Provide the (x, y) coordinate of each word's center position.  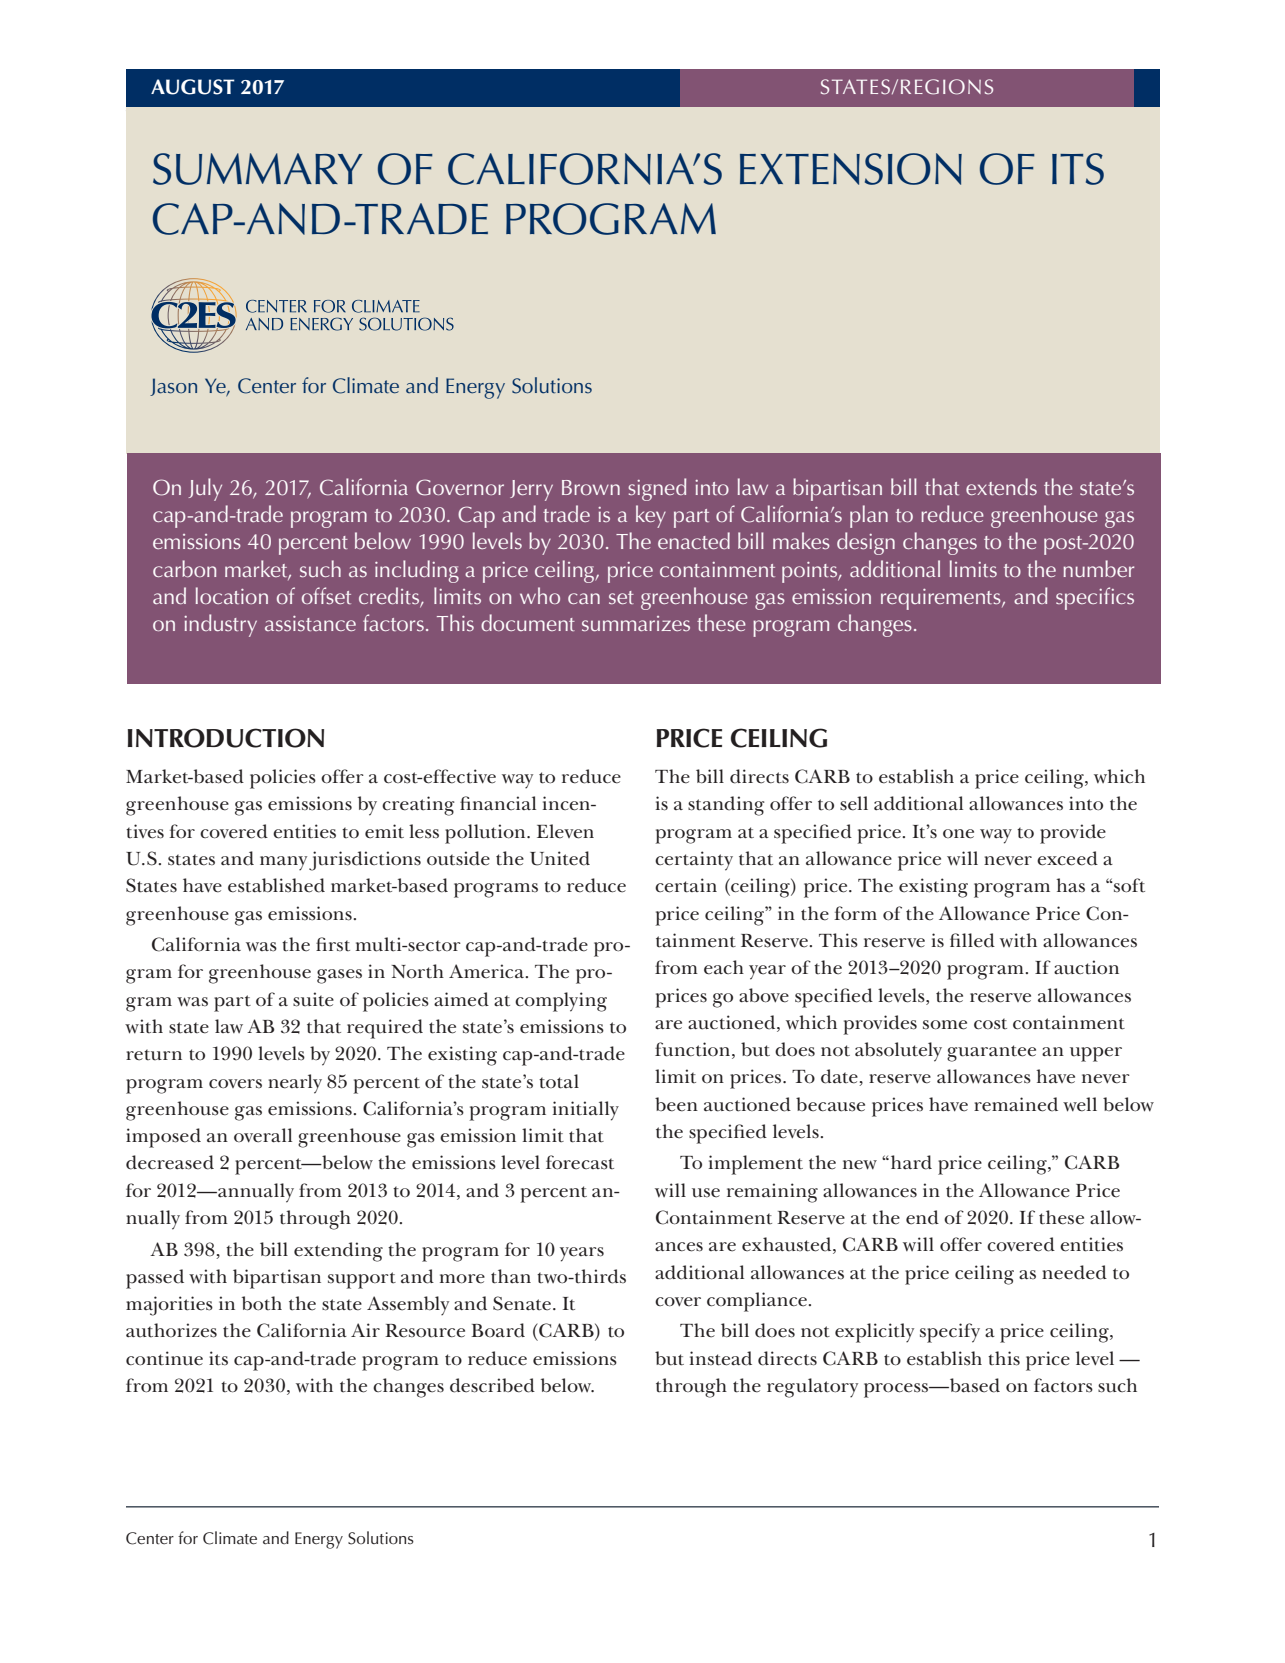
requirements (942, 599)
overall (263, 1135)
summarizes (636, 623)
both (262, 1303)
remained (1016, 1104)
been (676, 1104)
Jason (173, 387)
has (1070, 885)
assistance (310, 623)
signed (657, 489)
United (560, 858)
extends (1001, 486)
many (283, 863)
